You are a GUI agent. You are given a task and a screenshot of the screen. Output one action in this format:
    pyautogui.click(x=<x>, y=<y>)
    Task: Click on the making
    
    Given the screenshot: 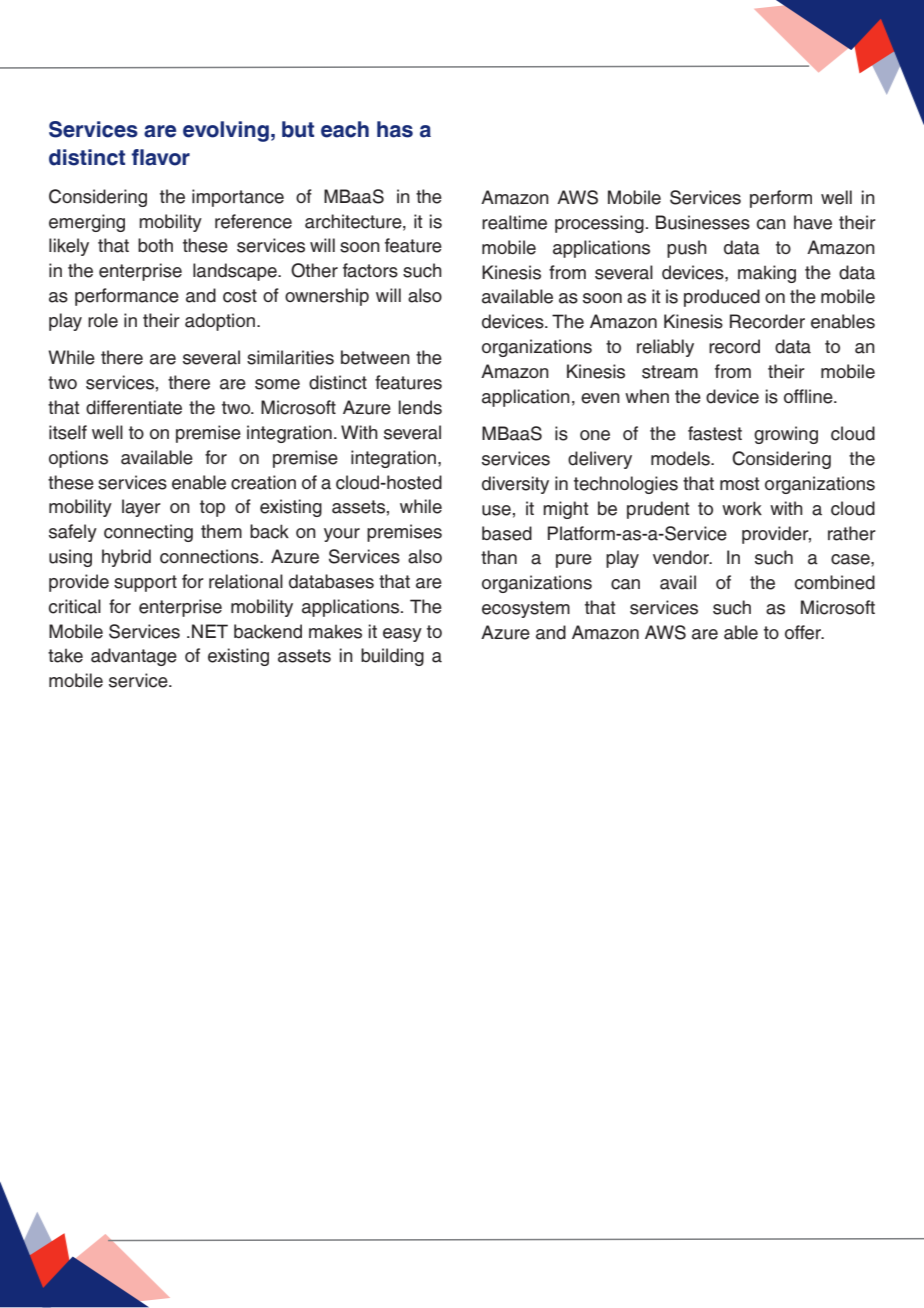 What is the action you would take?
    pyautogui.click(x=767, y=274)
